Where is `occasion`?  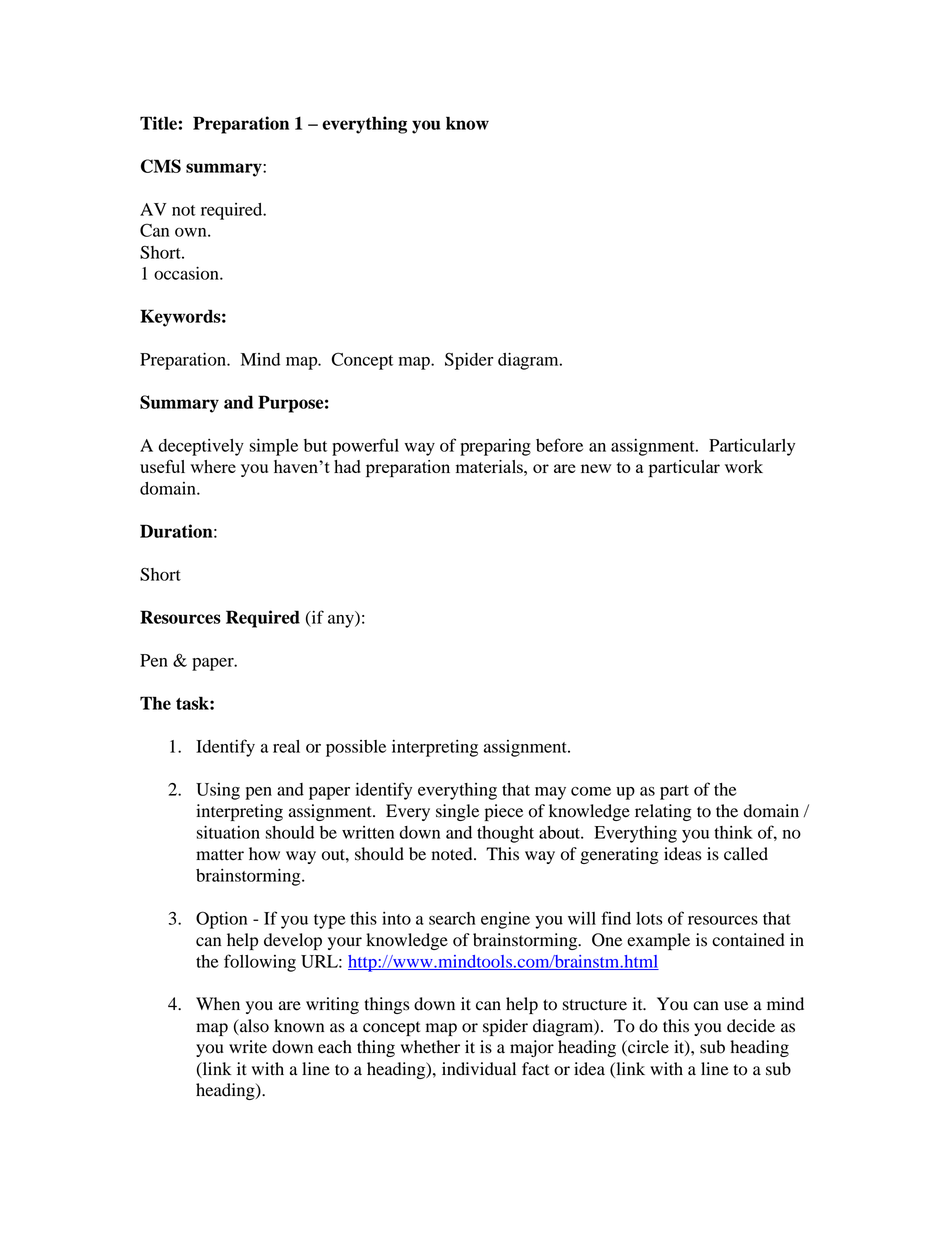 occasion is located at coordinates (187, 273).
